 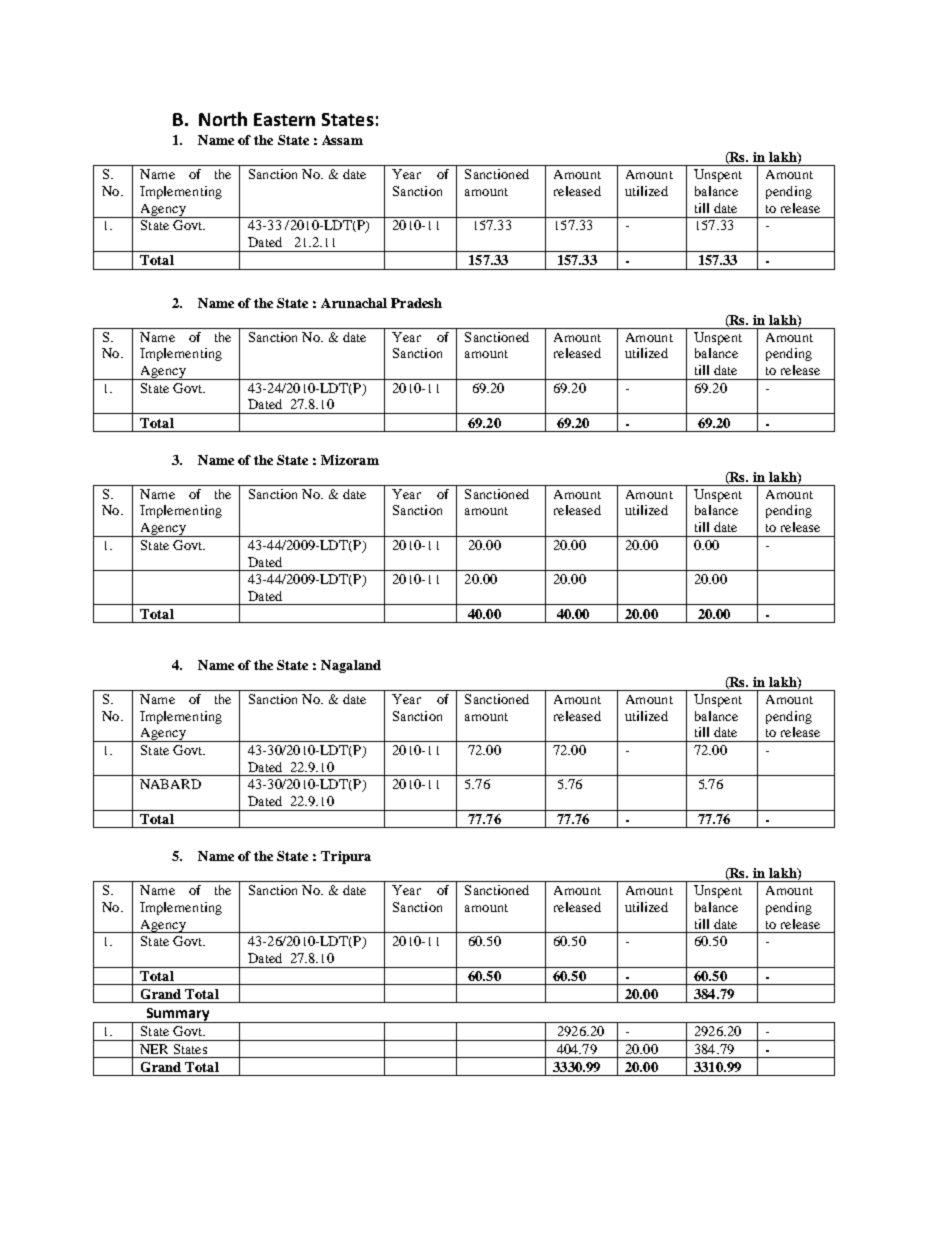 What do you see at coordinates (354, 303) in the screenshot?
I see `Arunachal` at bounding box center [354, 303].
